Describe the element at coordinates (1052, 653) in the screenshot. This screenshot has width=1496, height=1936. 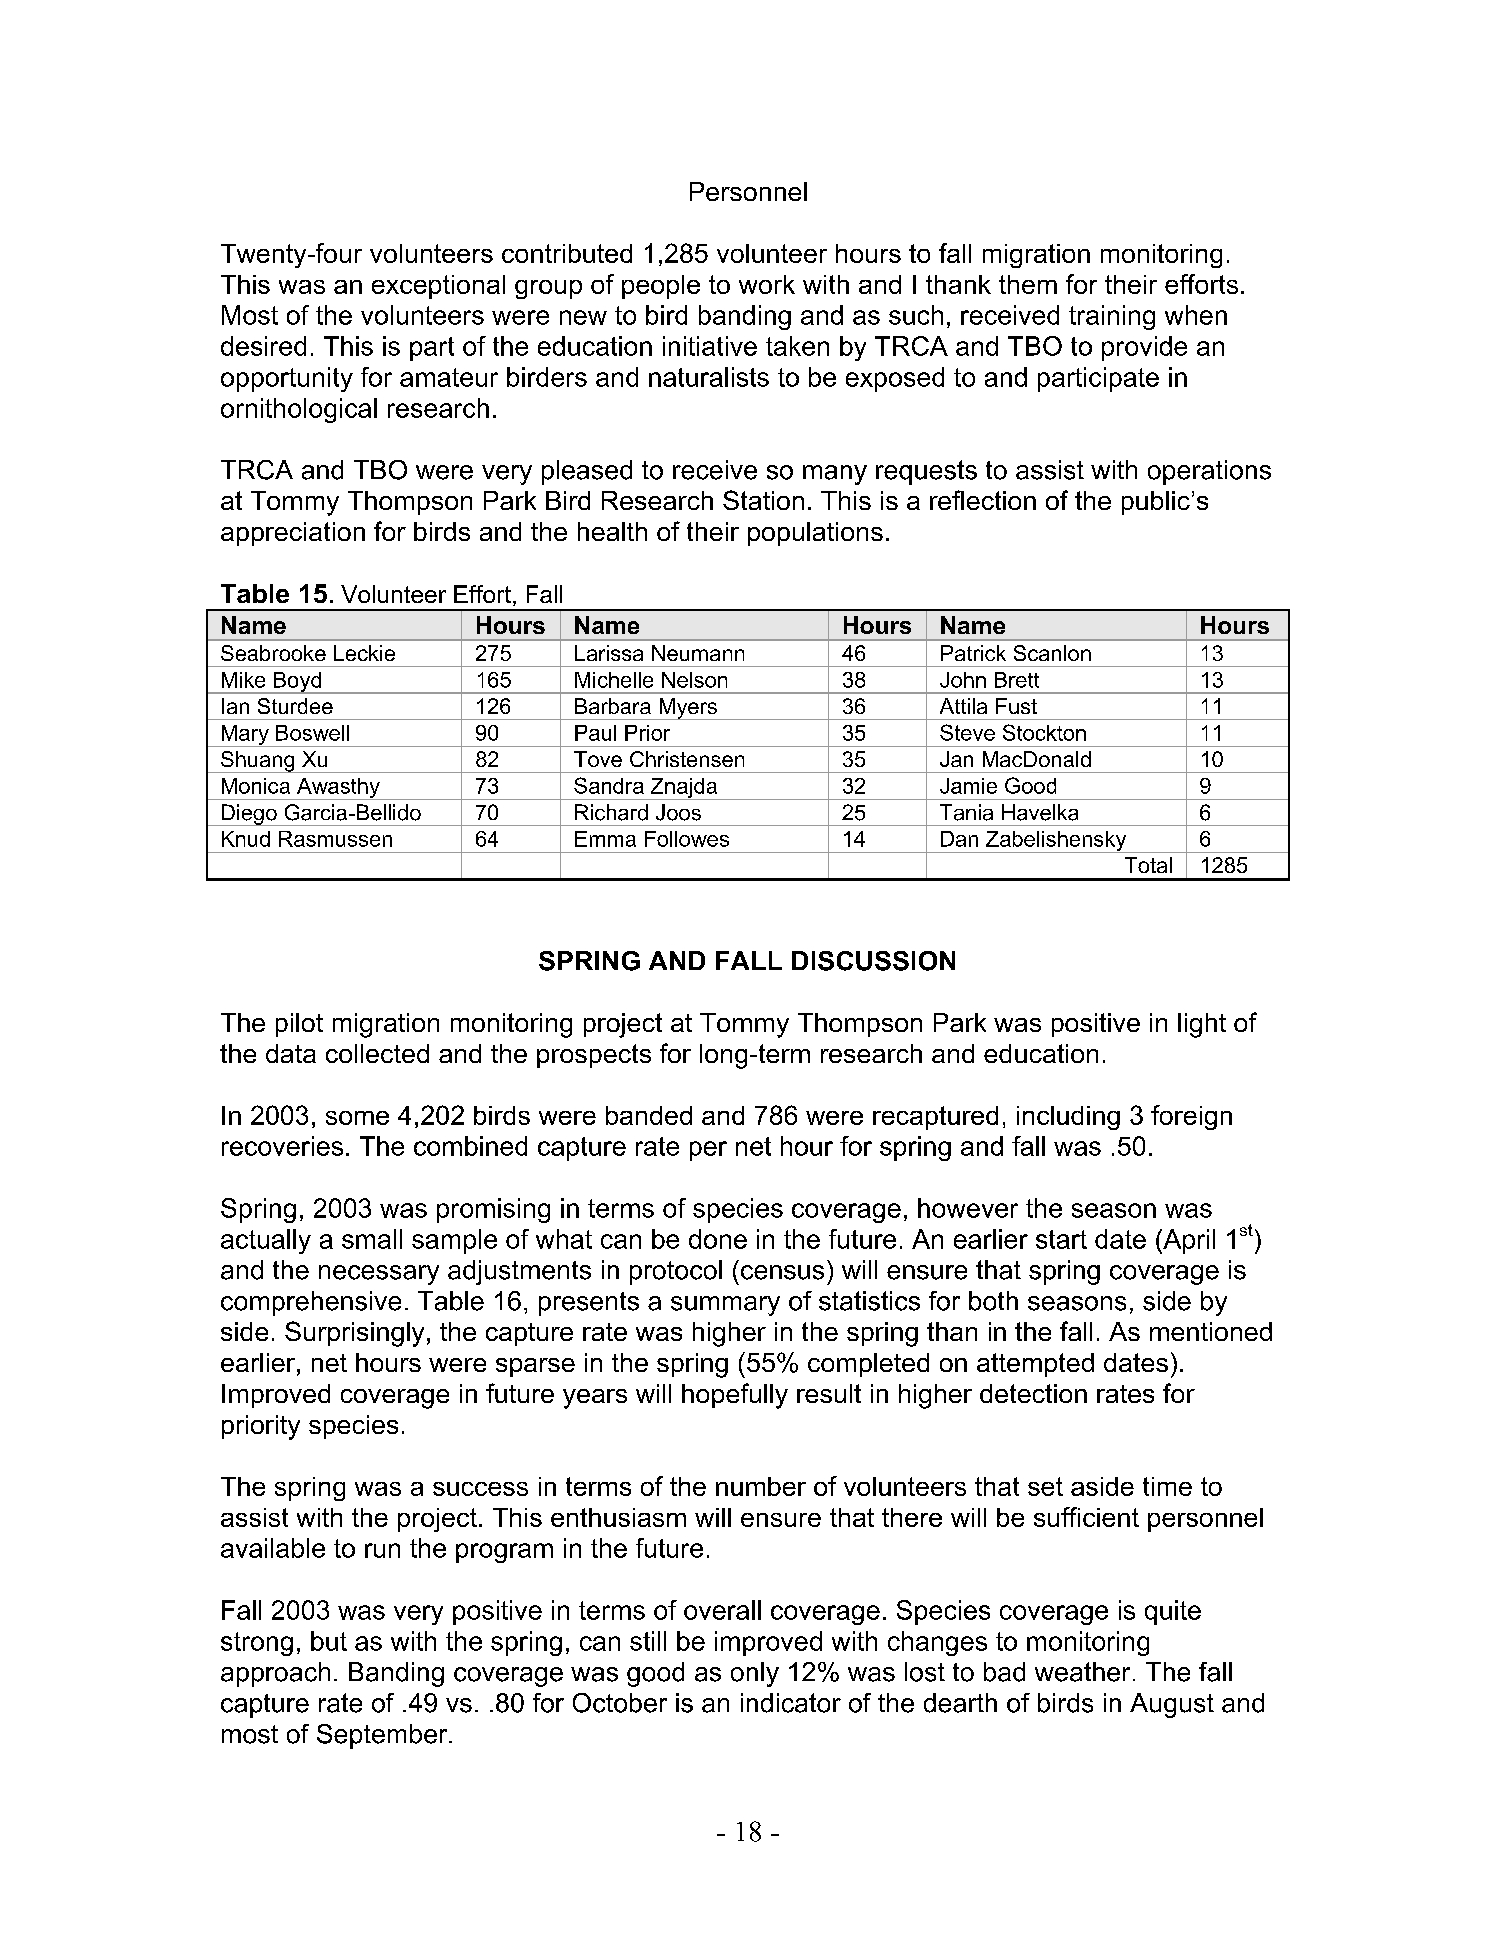
I see `Scanlon` at that location.
